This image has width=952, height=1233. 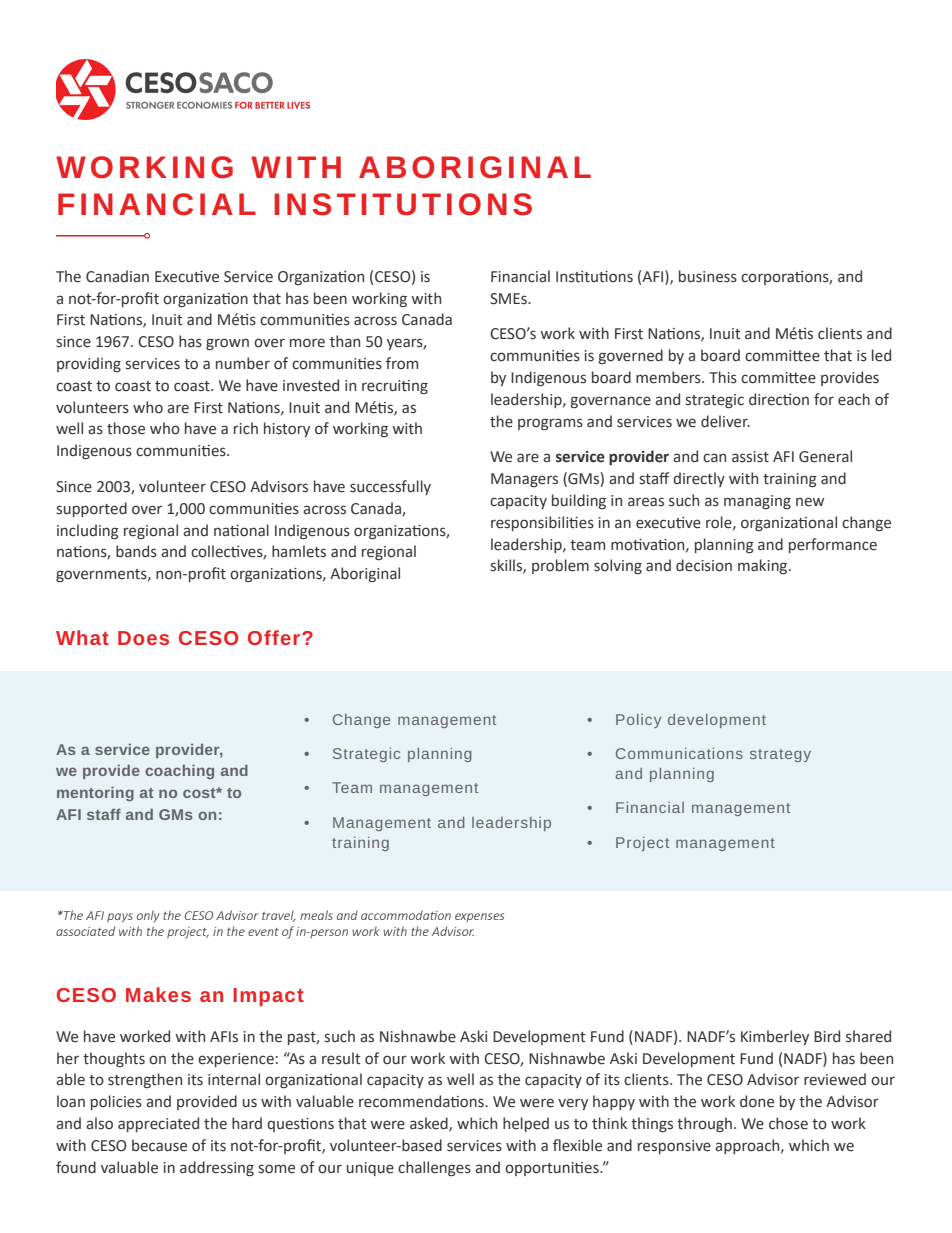 I want to click on helped, so click(x=526, y=1124).
